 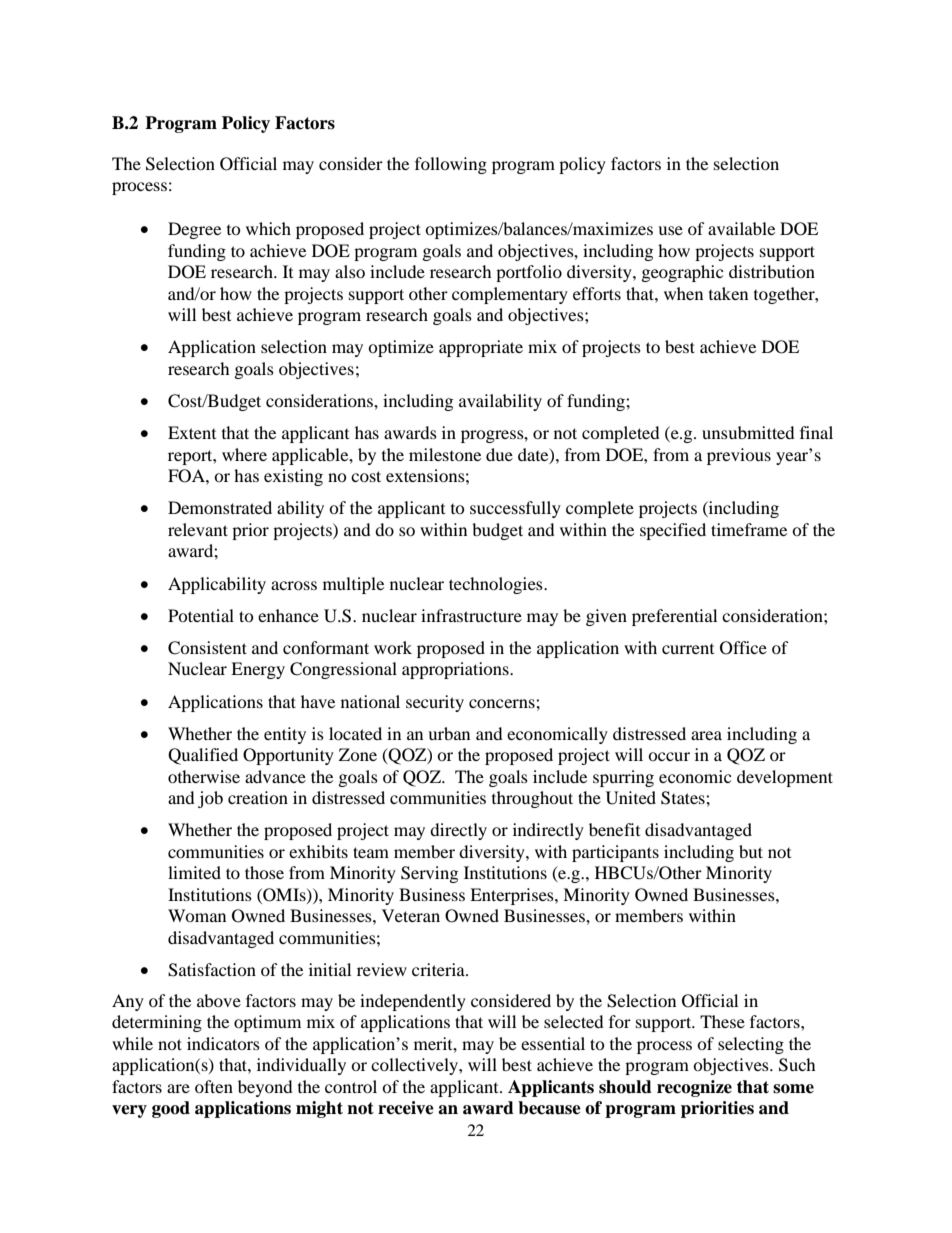 I want to click on Degree, so click(x=194, y=230).
